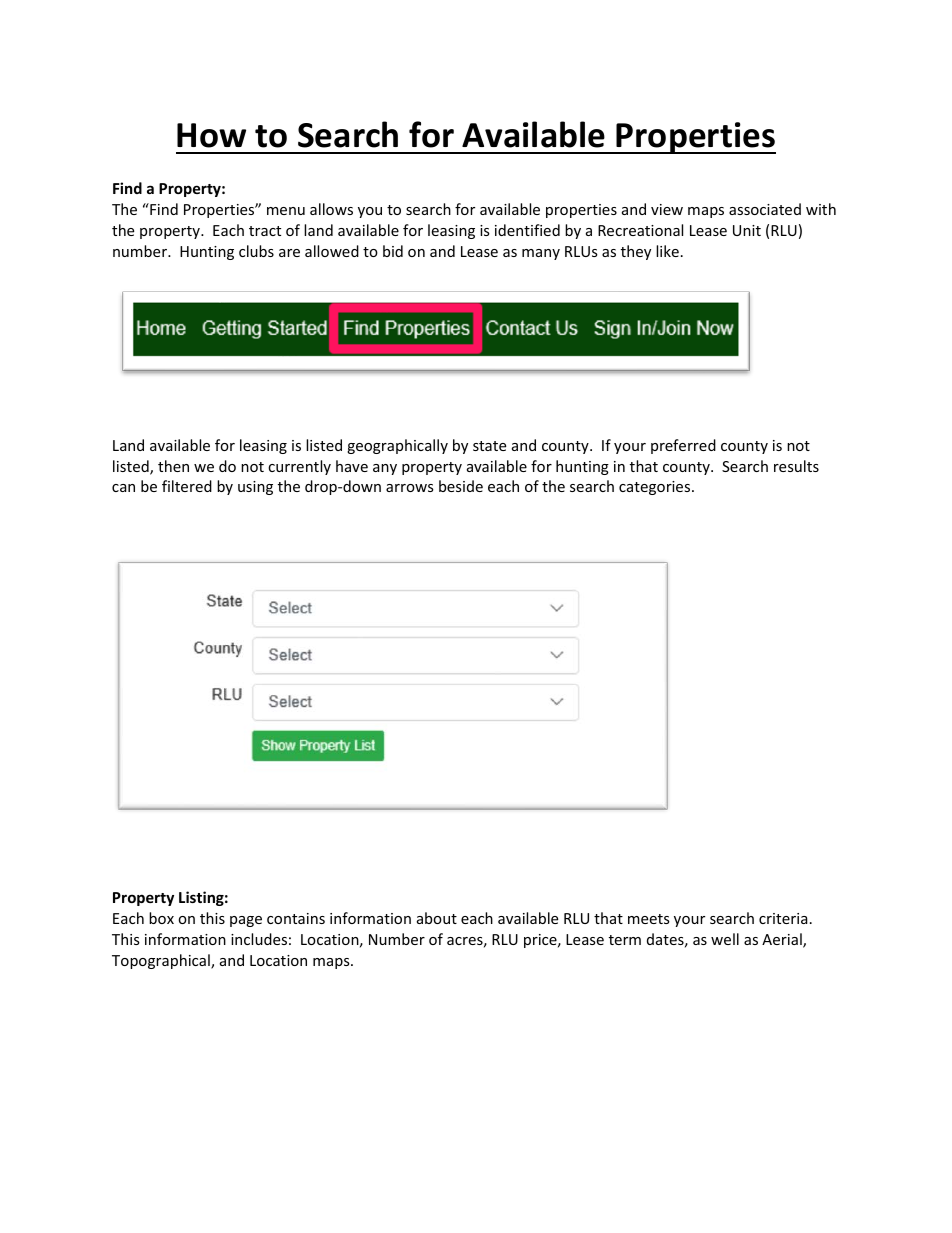 The width and height of the page is (952, 1233). I want to click on associated, so click(765, 209).
